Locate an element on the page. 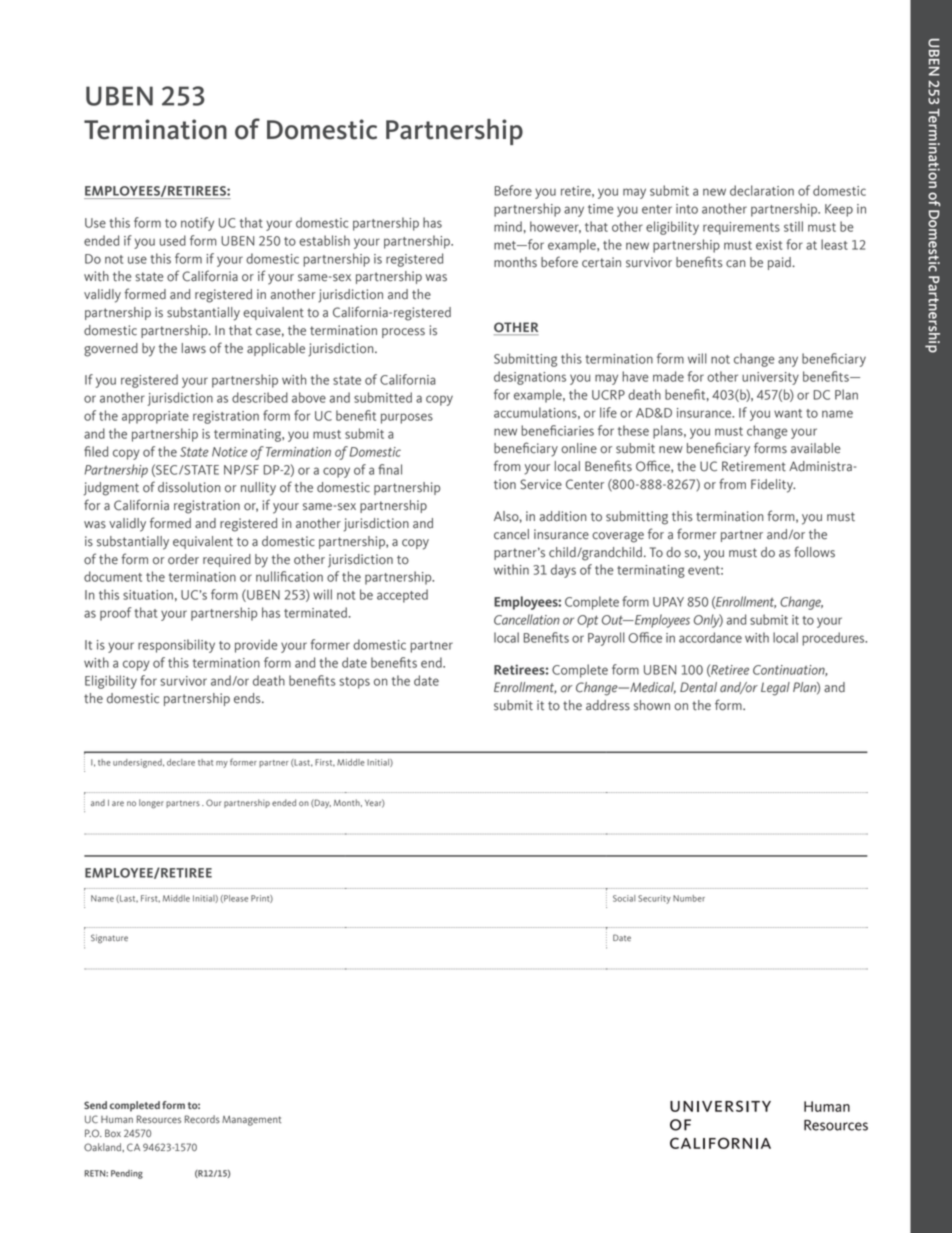  final is located at coordinates (390, 469).
